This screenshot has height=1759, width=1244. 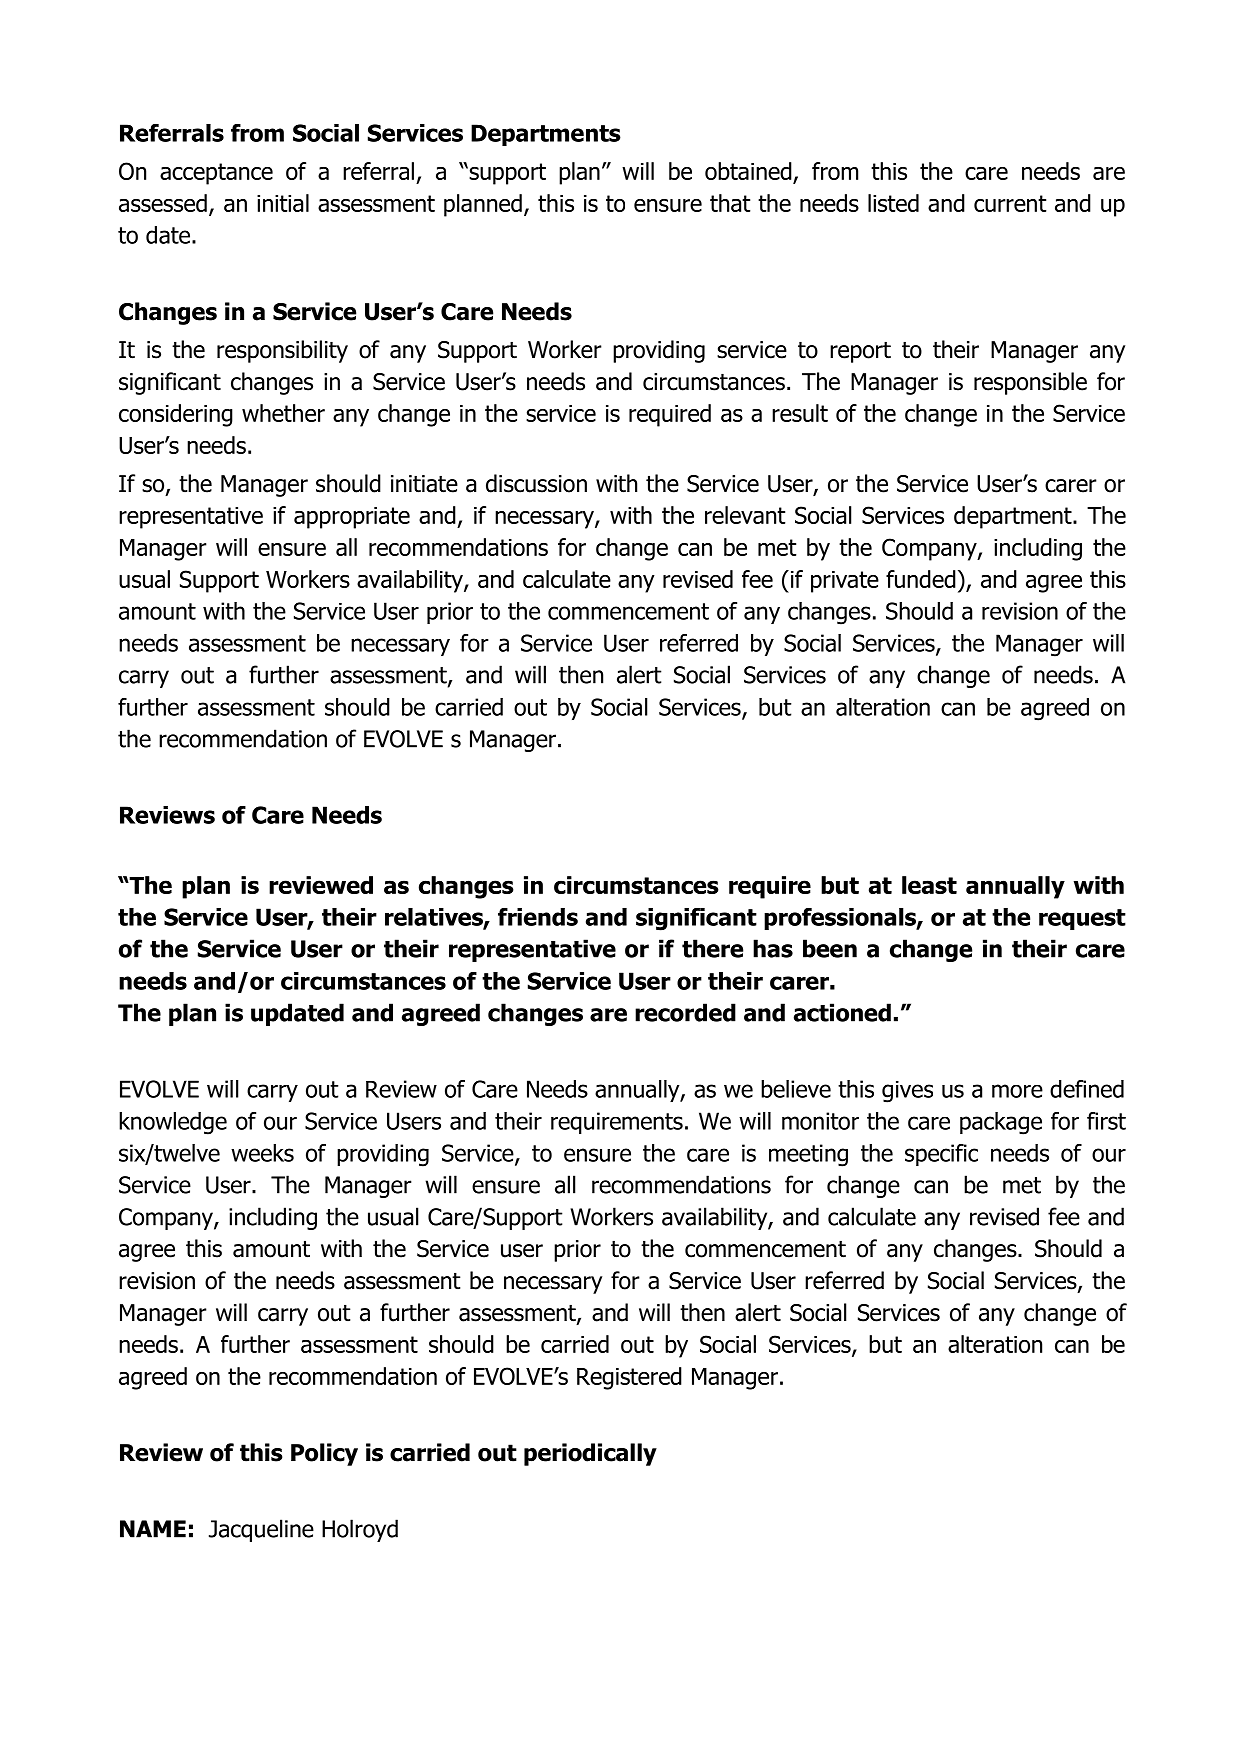 What do you see at coordinates (730, 203) in the screenshot?
I see `that` at bounding box center [730, 203].
